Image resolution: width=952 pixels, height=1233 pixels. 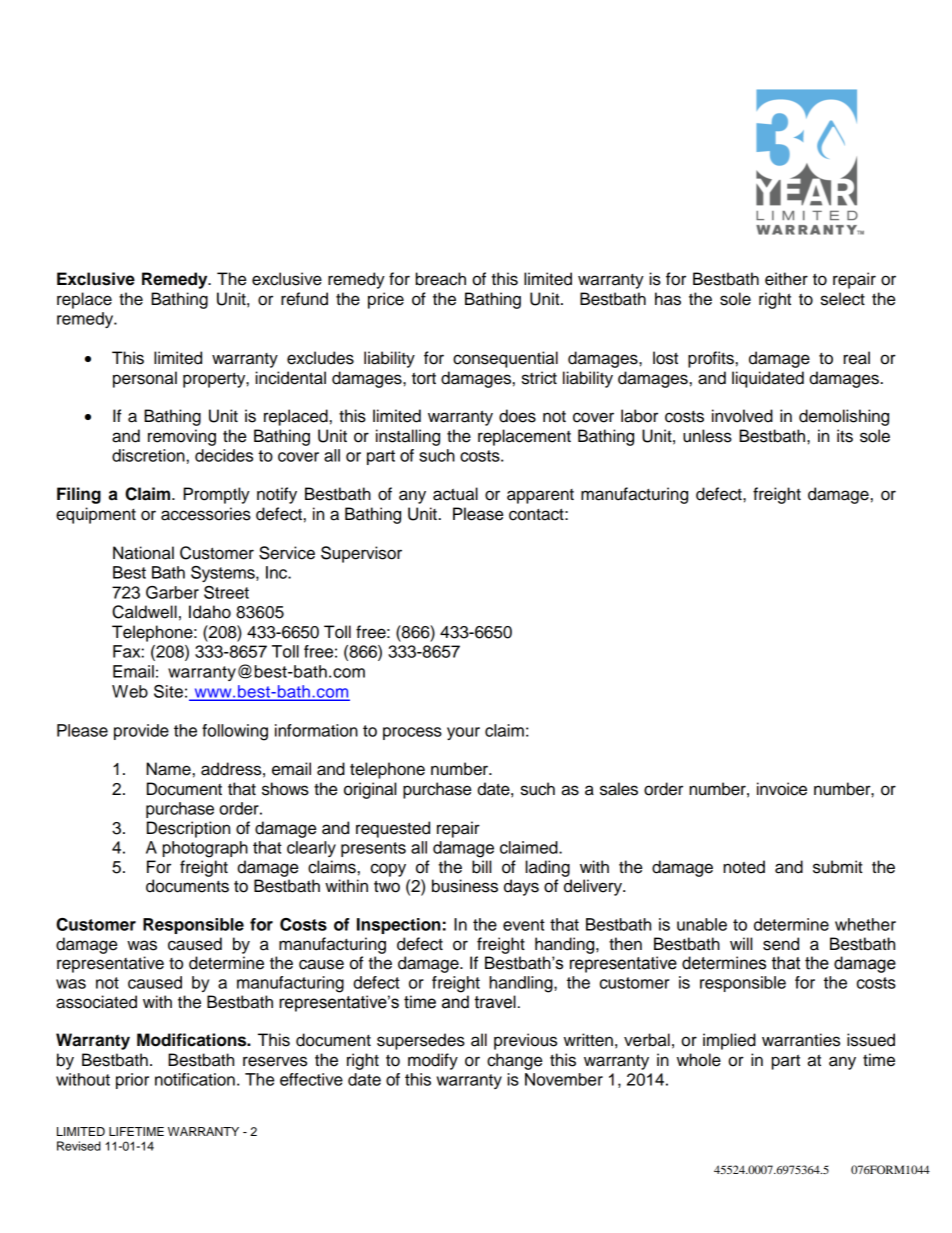 What do you see at coordinates (786, 279) in the image?
I see `either` at bounding box center [786, 279].
